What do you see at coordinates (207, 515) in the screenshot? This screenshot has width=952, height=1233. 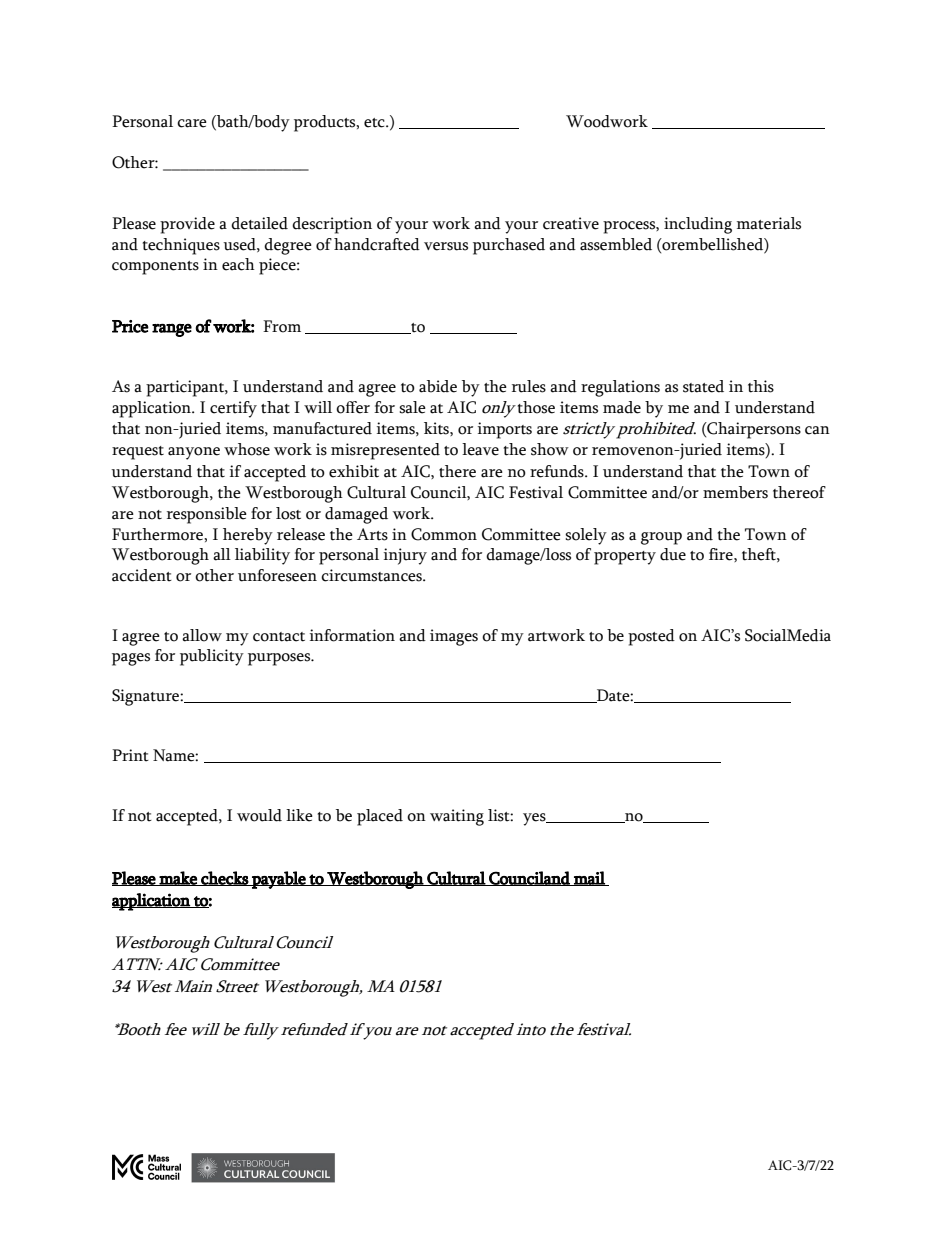 I see `responsible` at bounding box center [207, 515].
